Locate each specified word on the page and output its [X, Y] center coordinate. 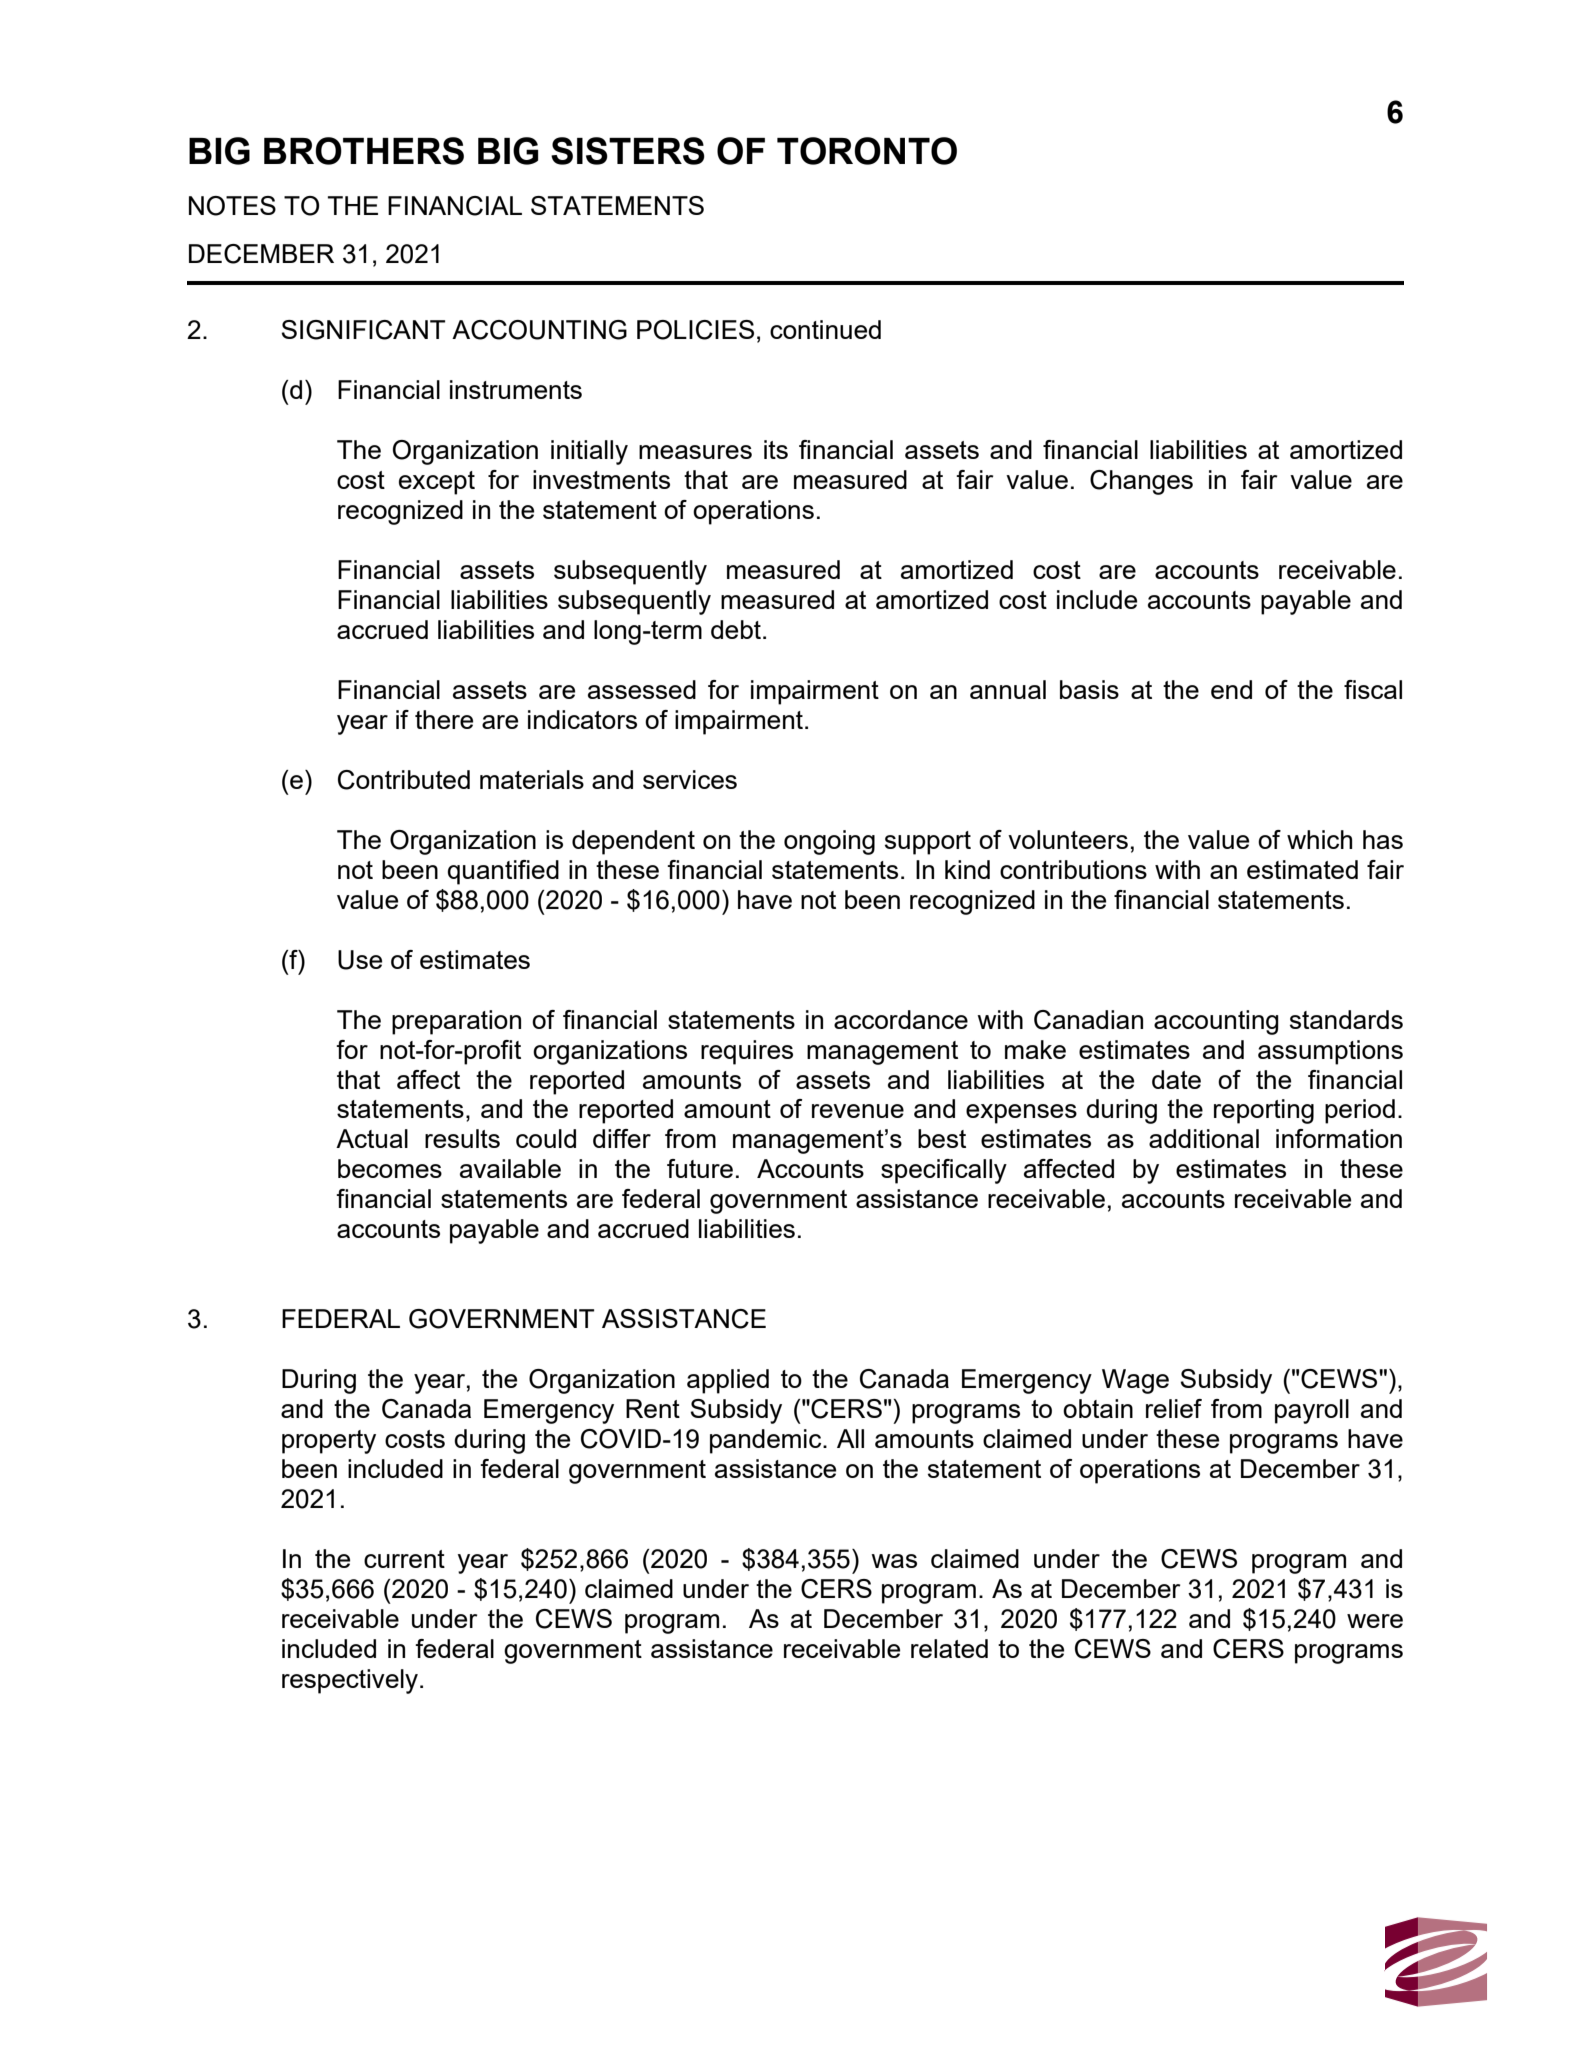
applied [728, 1381]
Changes [1141, 482]
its [776, 449]
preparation [456, 1022]
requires [747, 1052]
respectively [351, 1681]
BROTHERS [364, 151]
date [1176, 1079]
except [437, 483]
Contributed [404, 780]
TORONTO [867, 151]
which [1319, 839]
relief [1174, 1408]
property [329, 1442]
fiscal [1373, 689]
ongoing [829, 842]
